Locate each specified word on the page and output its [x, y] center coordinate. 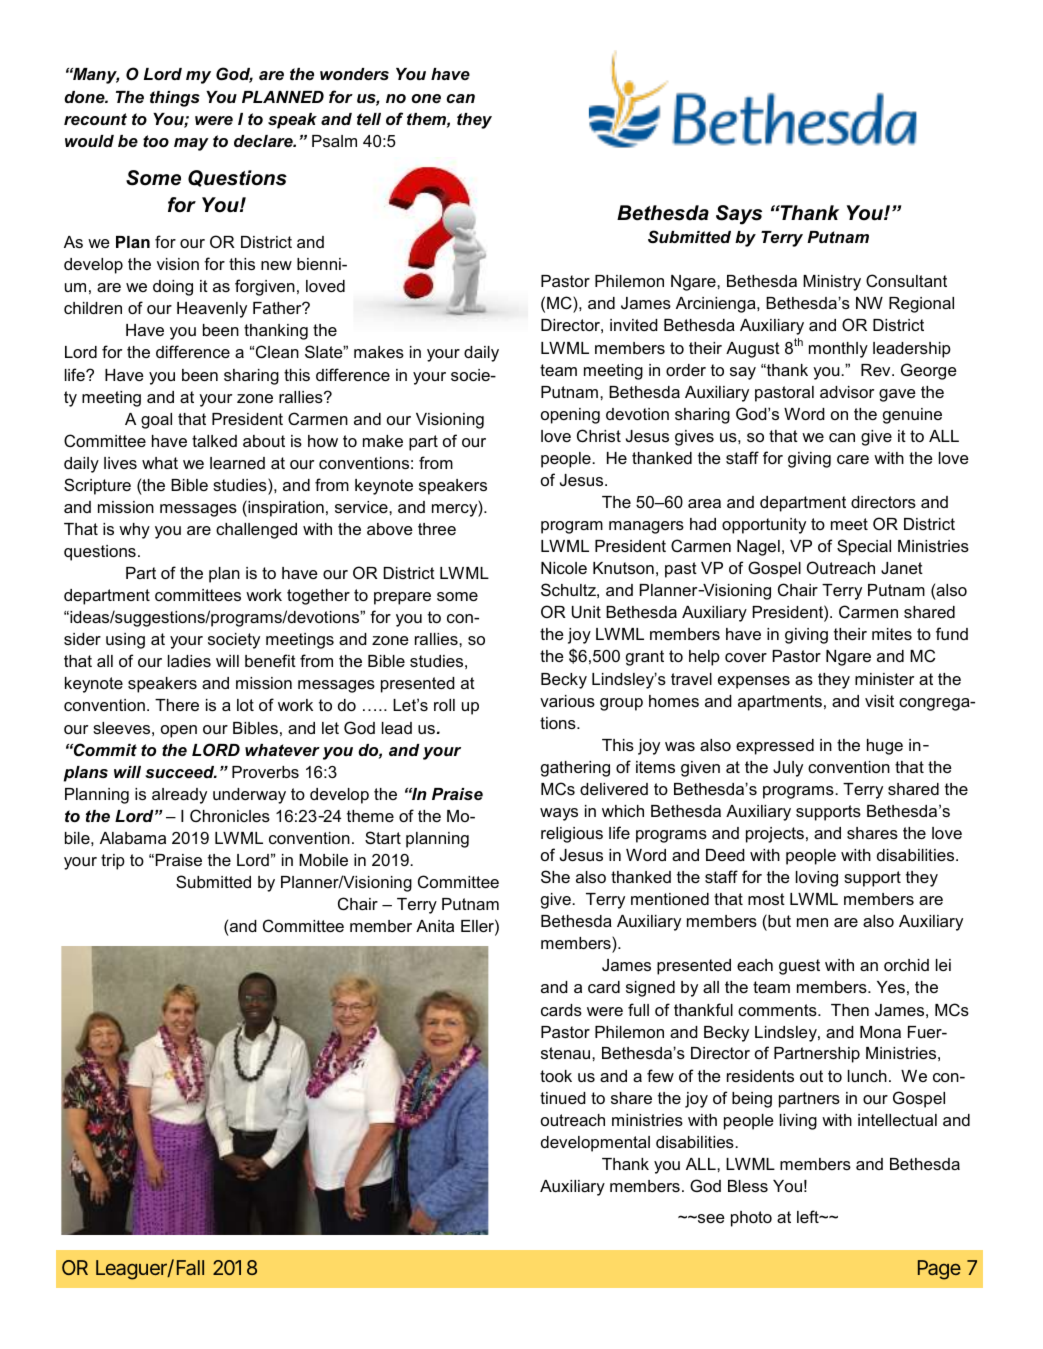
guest [799, 967]
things [175, 99]
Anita [435, 926]
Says [739, 215]
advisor [847, 392]
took [556, 1076]
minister [884, 679]
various [567, 701]
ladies [189, 661]
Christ [599, 435]
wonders [354, 74]
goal [156, 421]
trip [113, 862]
